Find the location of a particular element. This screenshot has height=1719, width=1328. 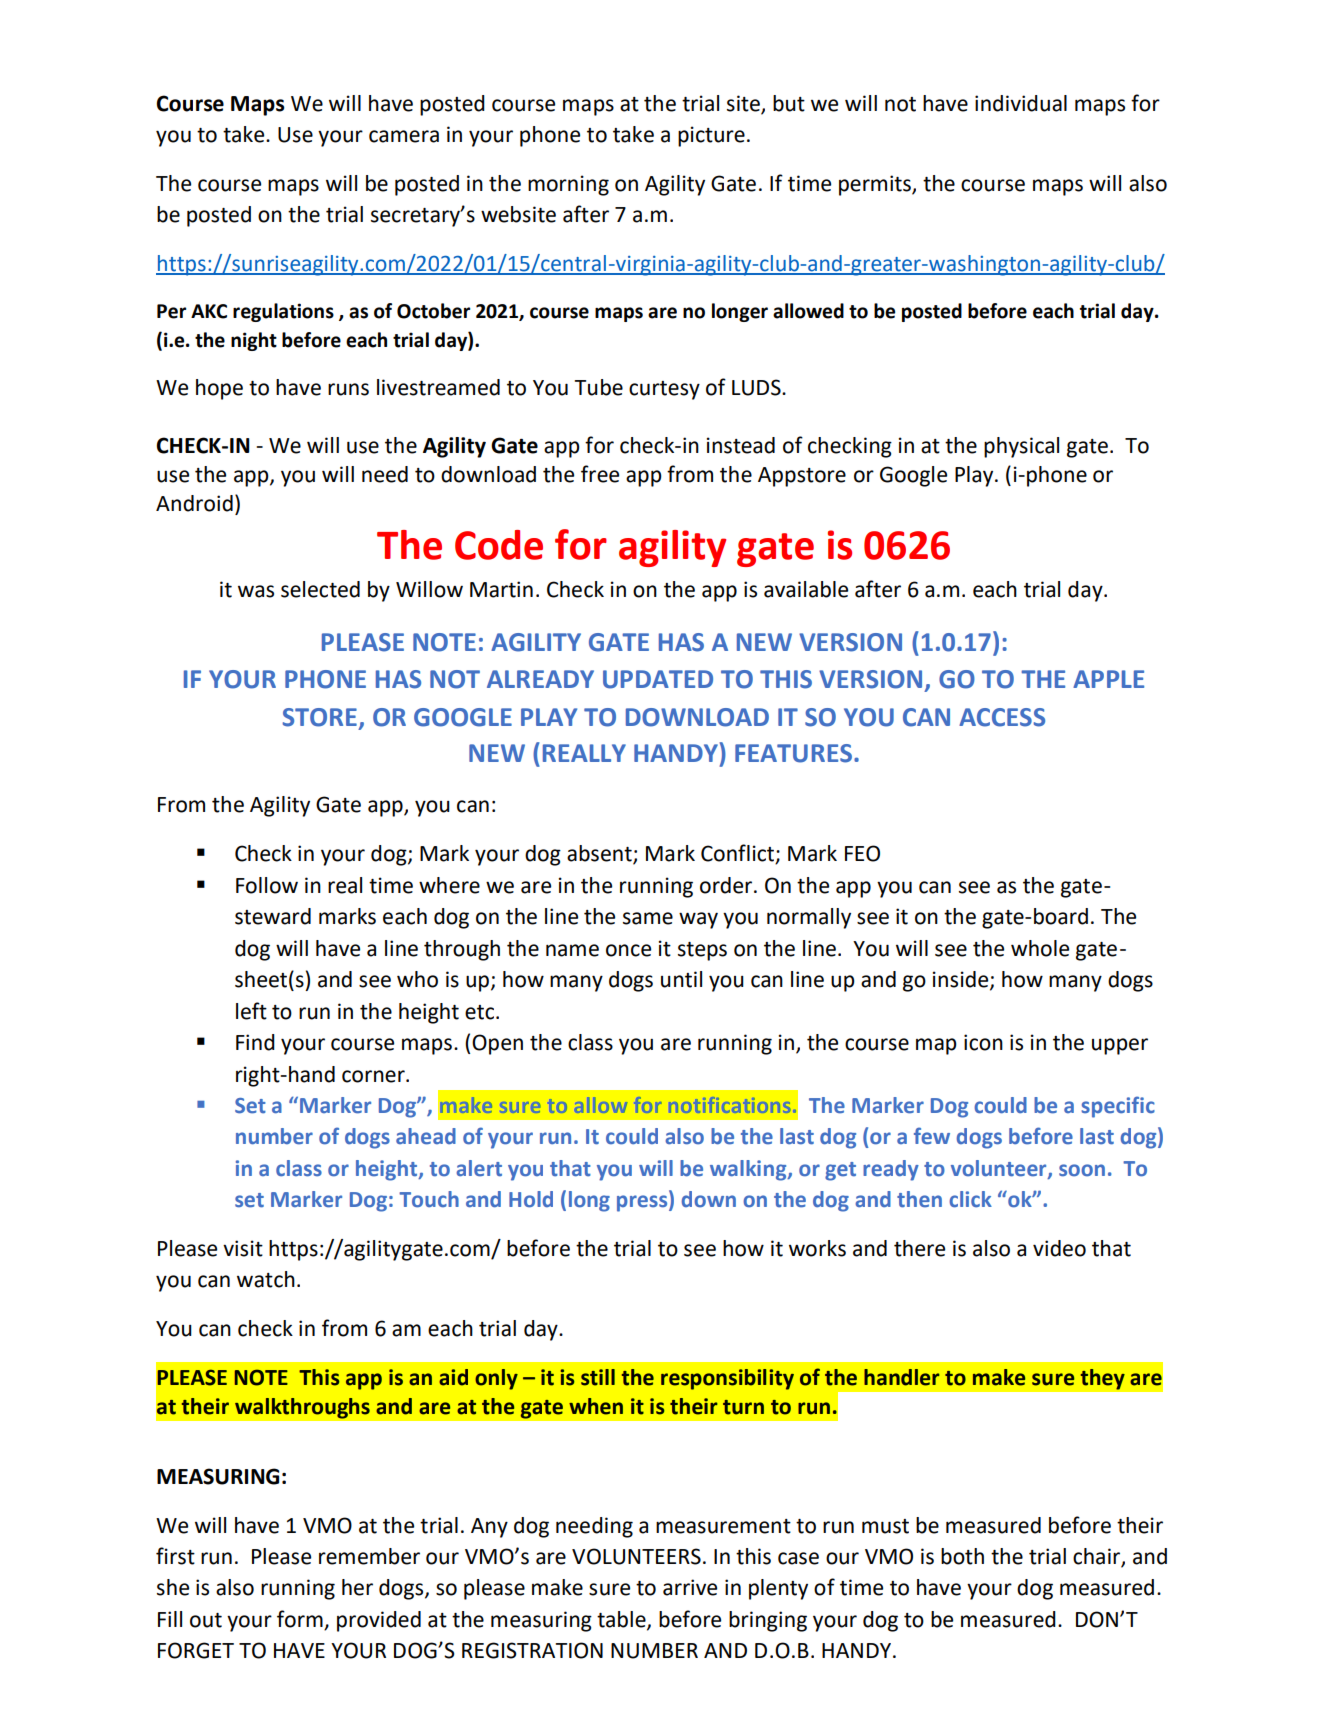

camera is located at coordinates (404, 136).
